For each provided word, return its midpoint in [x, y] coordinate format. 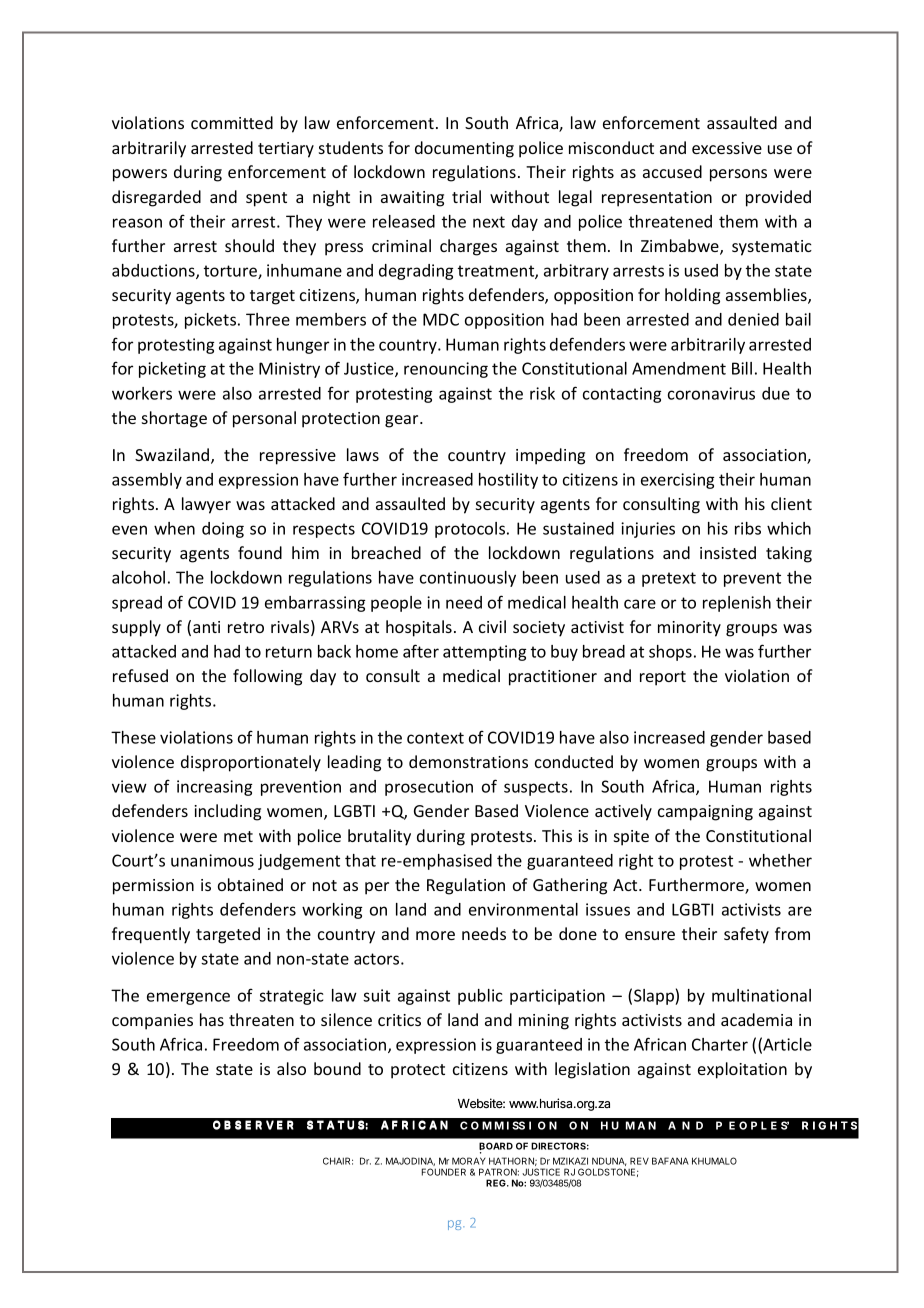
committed [232, 122]
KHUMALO [714, 1161]
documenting [464, 149]
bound [337, 1068]
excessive [727, 148]
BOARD [496, 1147]
